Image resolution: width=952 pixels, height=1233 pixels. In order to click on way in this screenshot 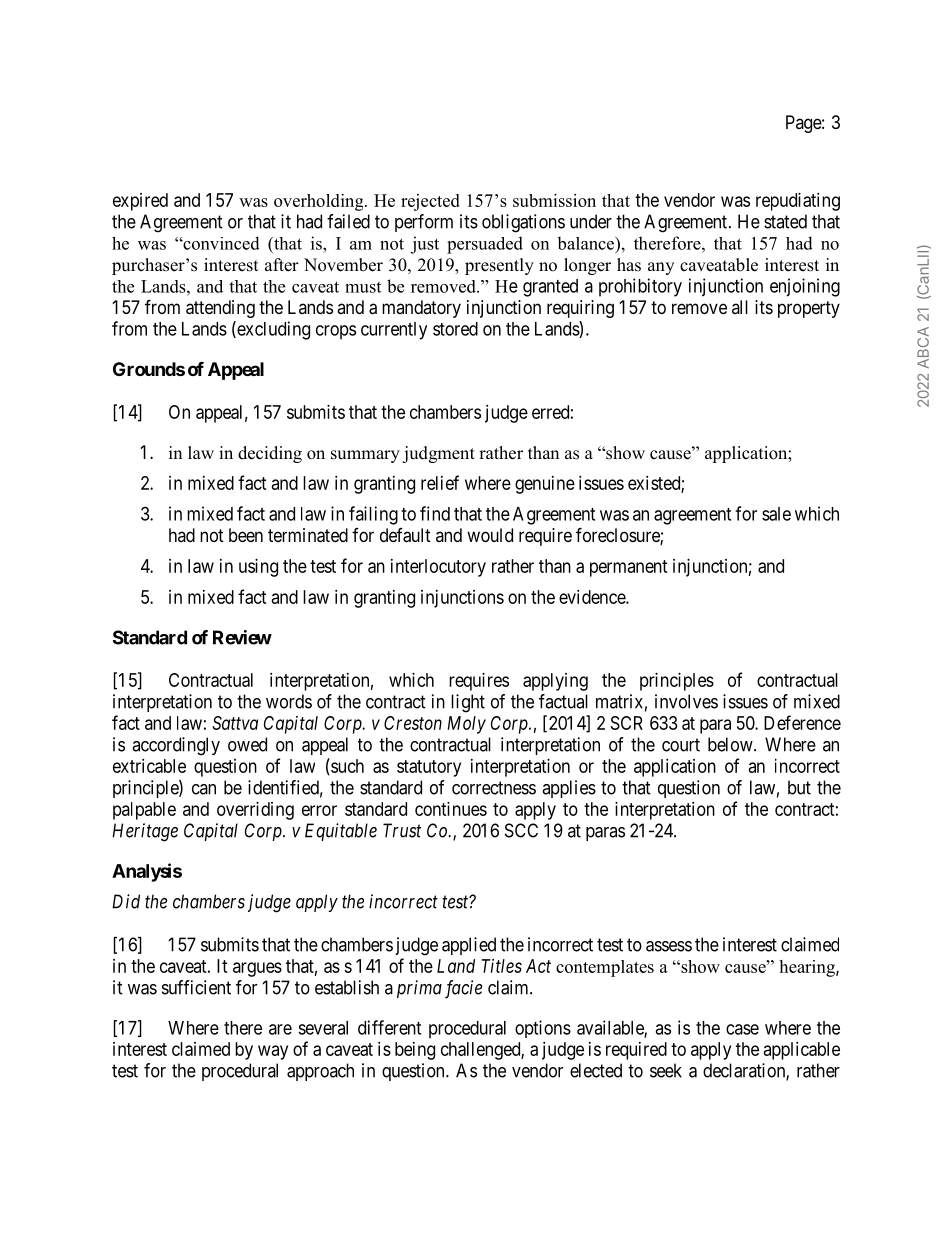, I will do `click(273, 1052)`.
